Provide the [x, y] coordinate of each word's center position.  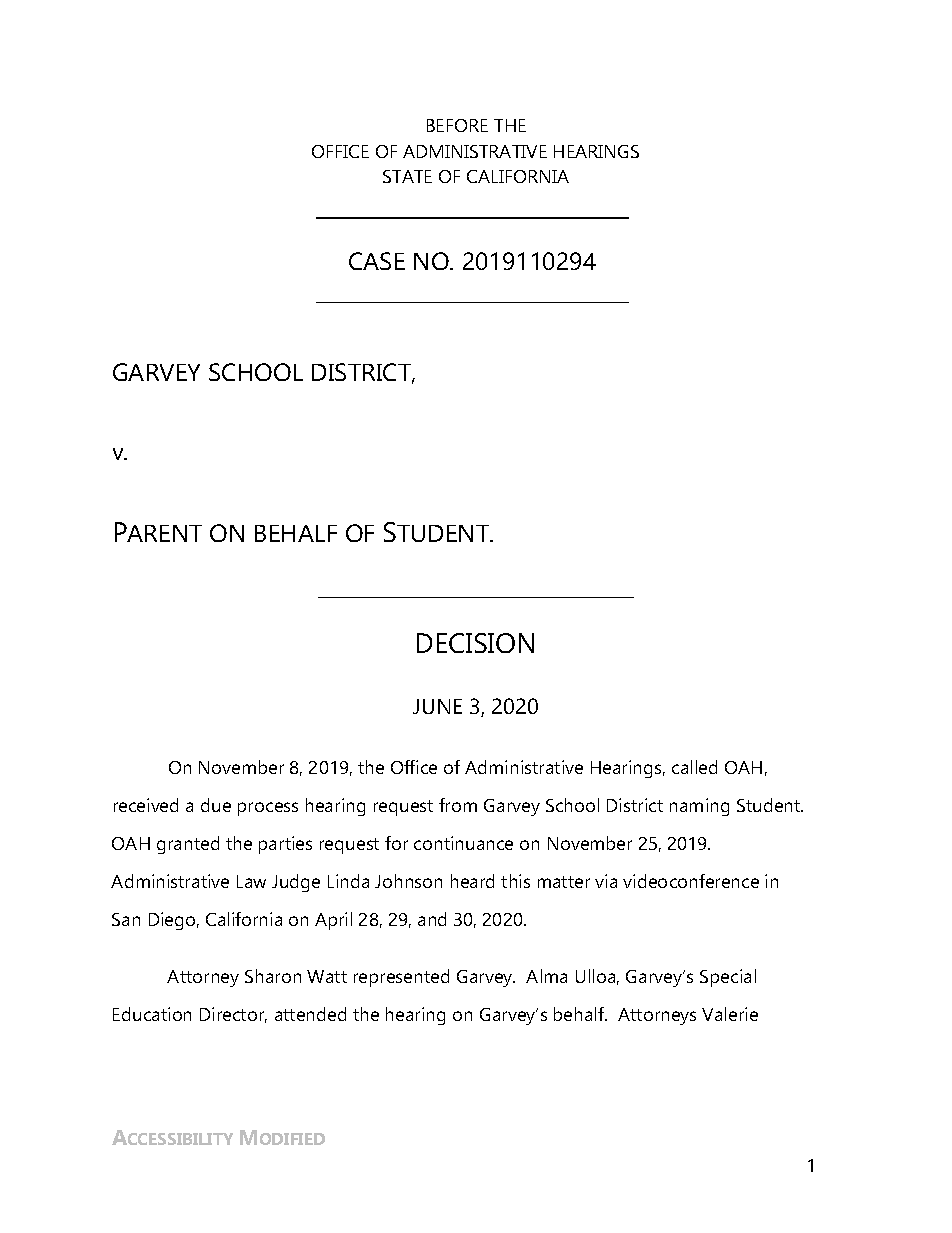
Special [728, 978]
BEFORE [457, 125]
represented [401, 978]
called [694, 767]
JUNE [437, 706]
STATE [407, 176]
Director [233, 1015]
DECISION [475, 643]
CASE [377, 261]
